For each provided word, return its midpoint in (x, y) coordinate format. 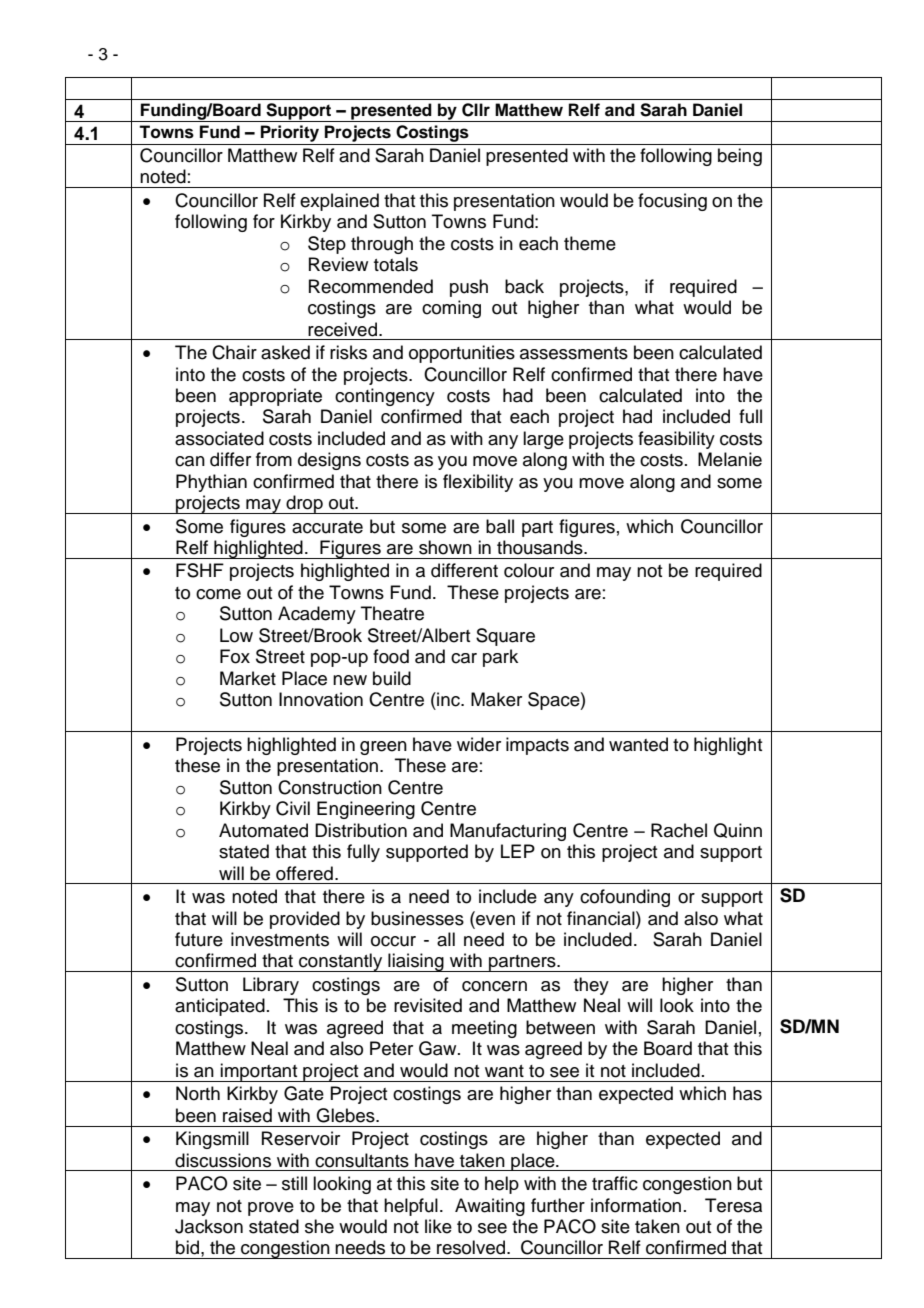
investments (280, 939)
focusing (672, 202)
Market (248, 678)
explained (339, 202)
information (636, 1205)
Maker (496, 699)
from (274, 459)
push (469, 288)
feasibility (676, 440)
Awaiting (490, 1207)
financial (602, 918)
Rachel (679, 830)
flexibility (478, 483)
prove (271, 1209)
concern (494, 986)
